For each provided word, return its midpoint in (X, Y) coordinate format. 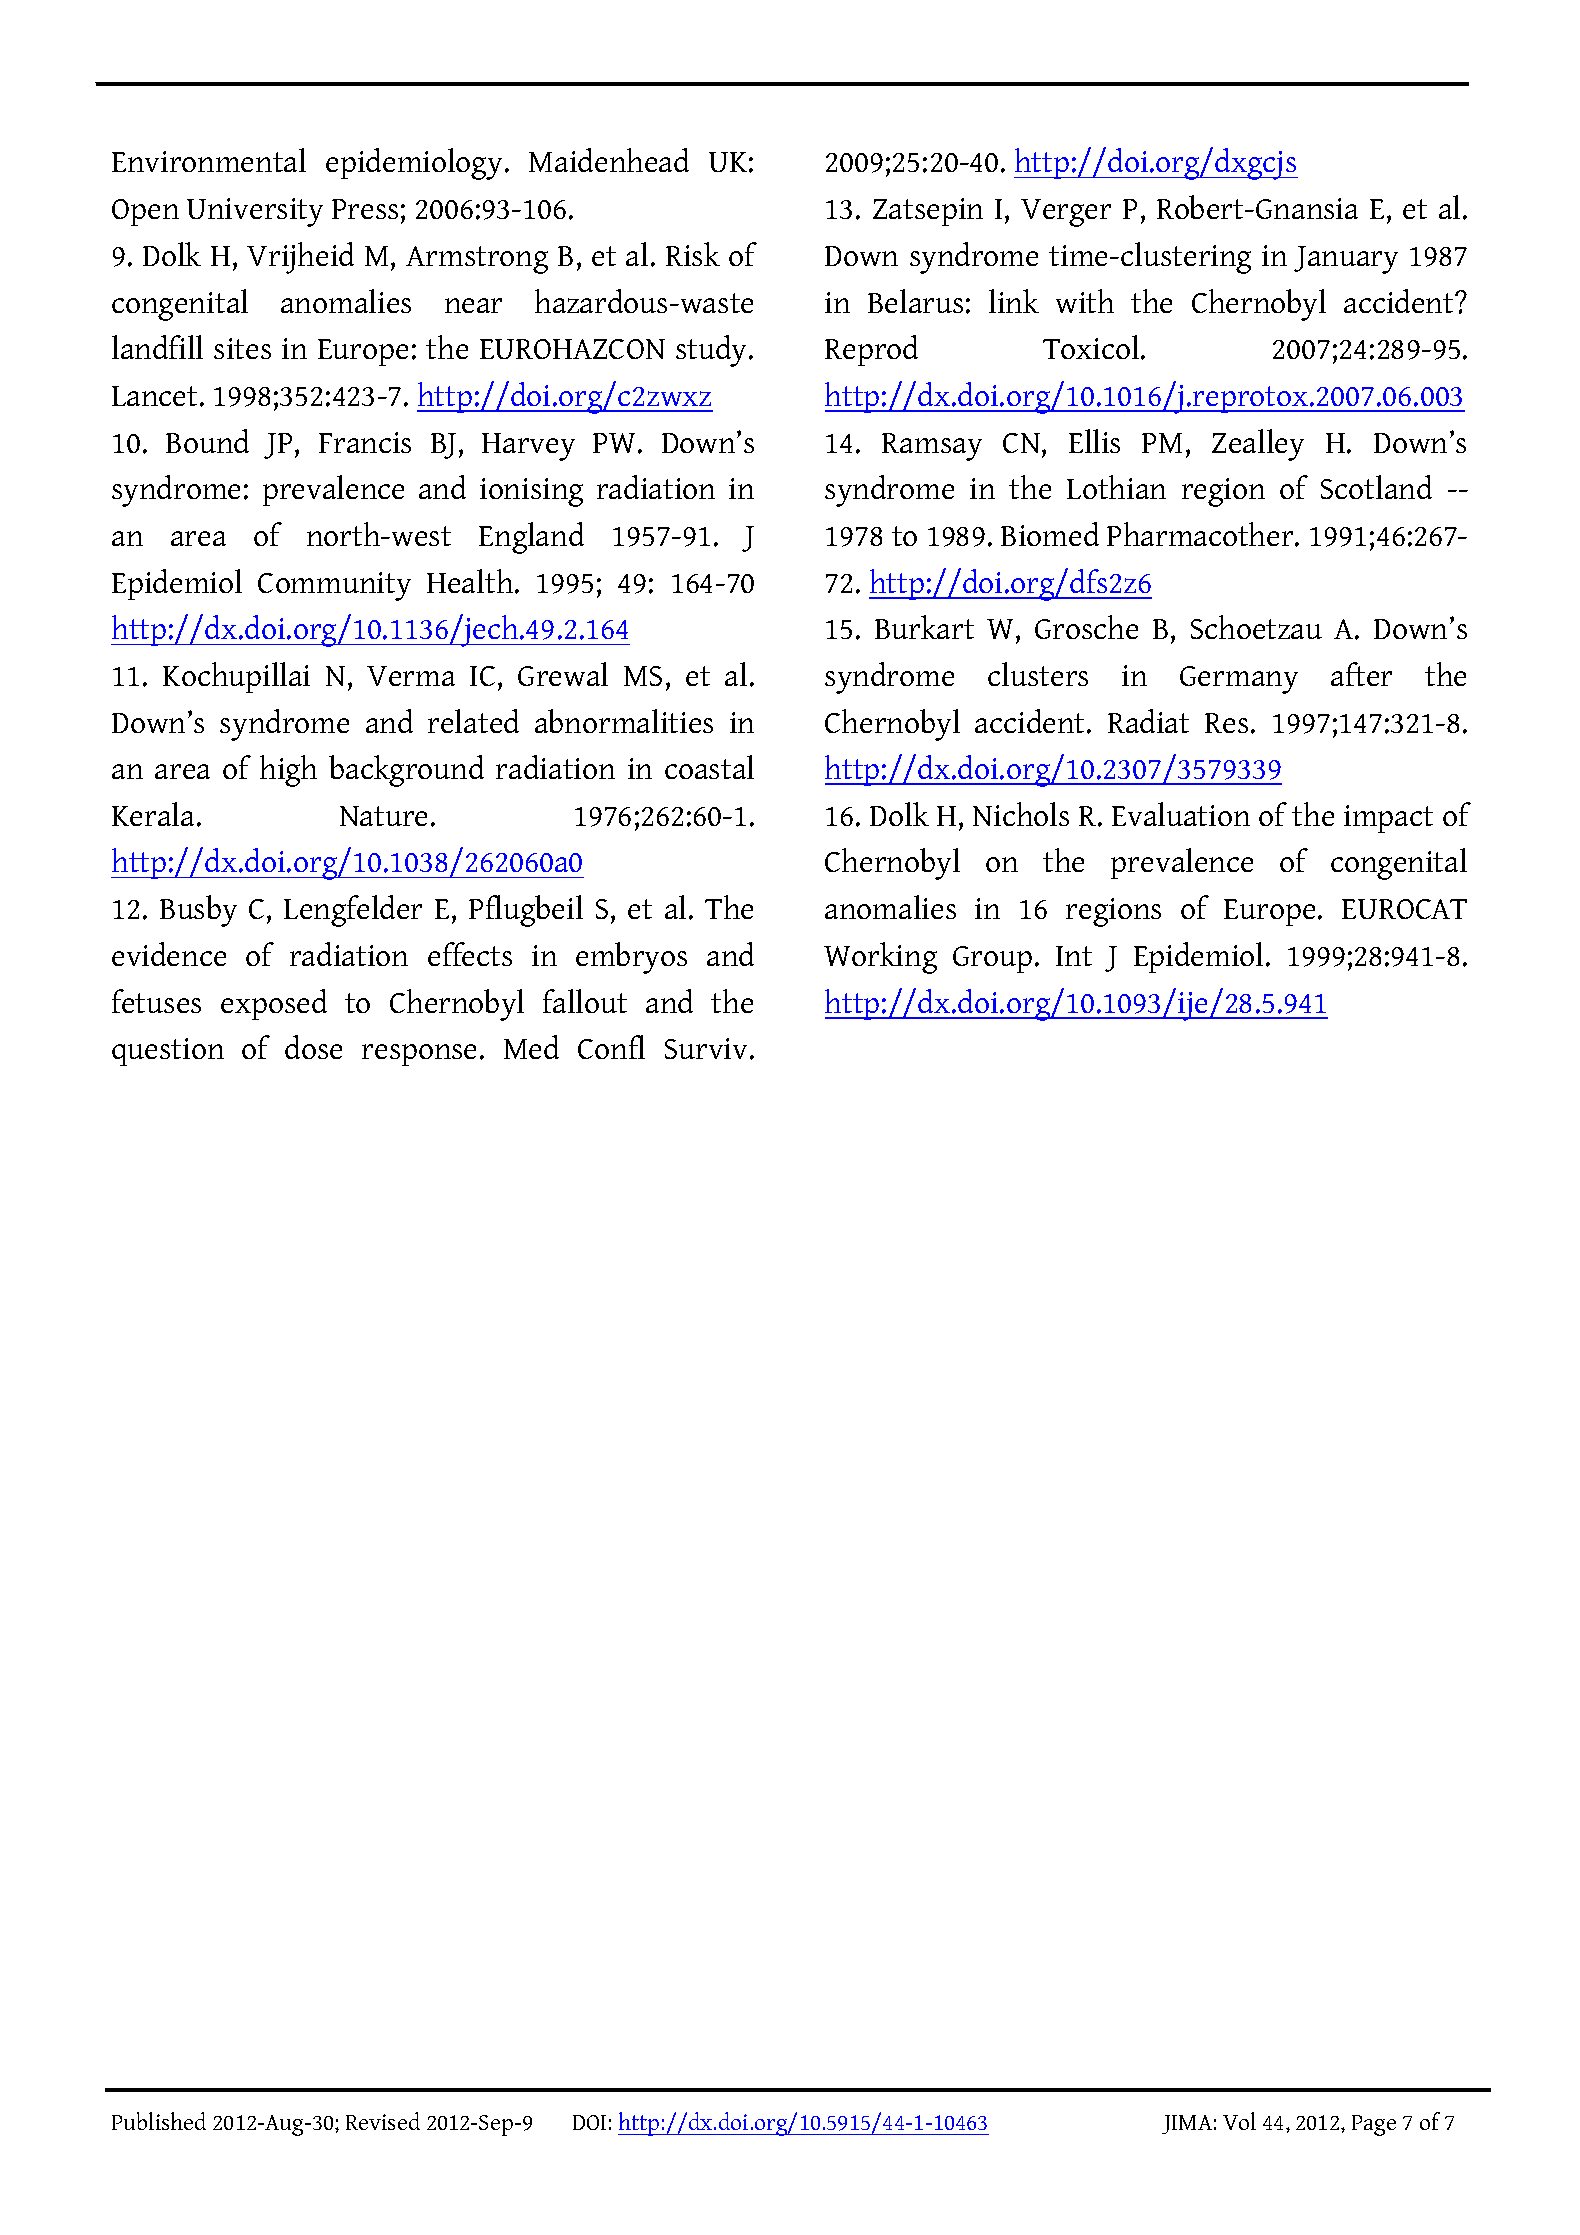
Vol (1239, 2121)
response (419, 1055)
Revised (383, 2121)
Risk (693, 254)
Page (1374, 2125)
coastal (709, 767)
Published (159, 2121)
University (255, 212)
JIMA (1187, 2124)
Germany (1239, 680)
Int (1074, 956)
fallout (585, 1001)
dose (313, 1047)
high (288, 771)
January (1346, 260)
